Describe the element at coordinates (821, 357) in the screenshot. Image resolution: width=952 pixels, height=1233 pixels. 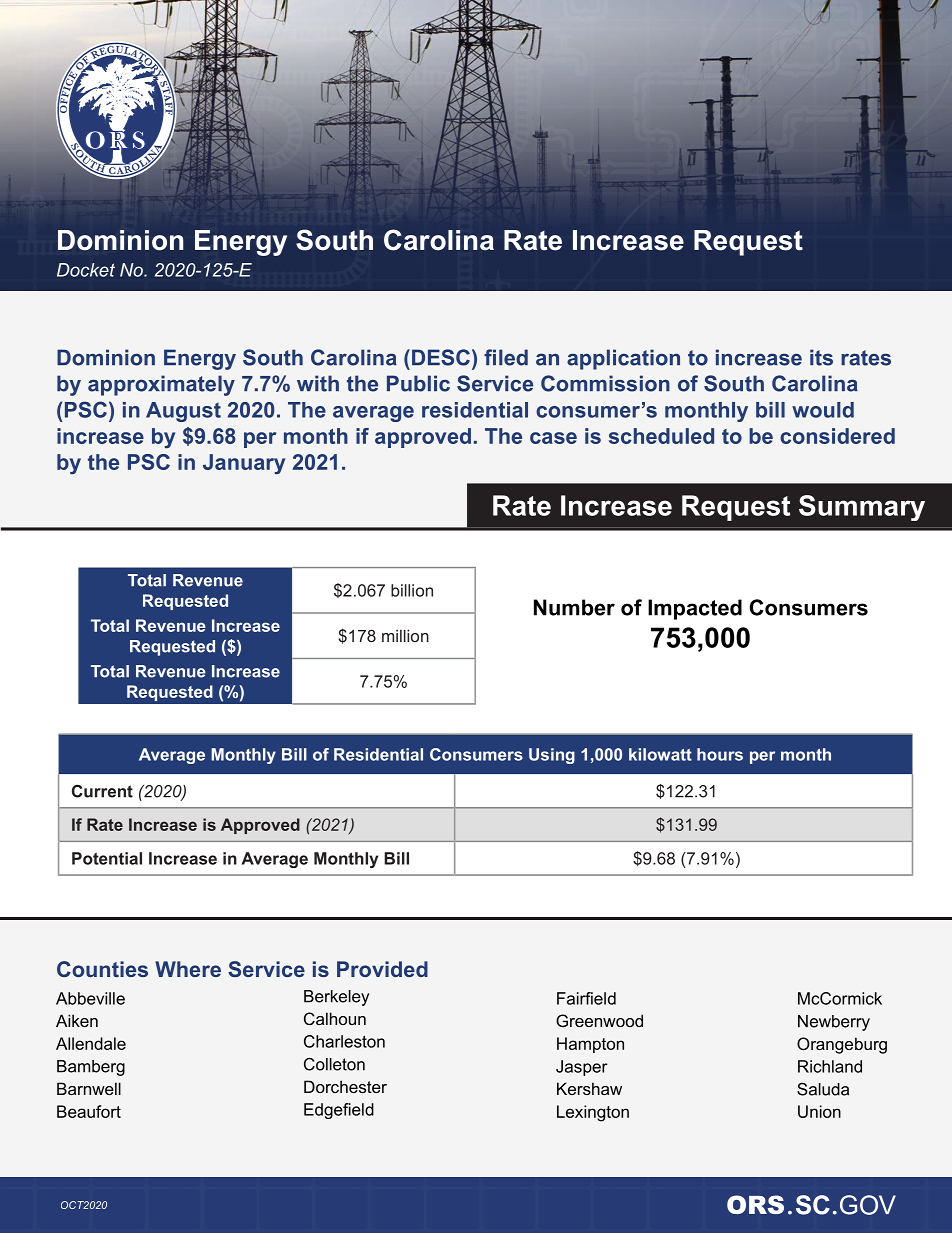
I see `its` at that location.
